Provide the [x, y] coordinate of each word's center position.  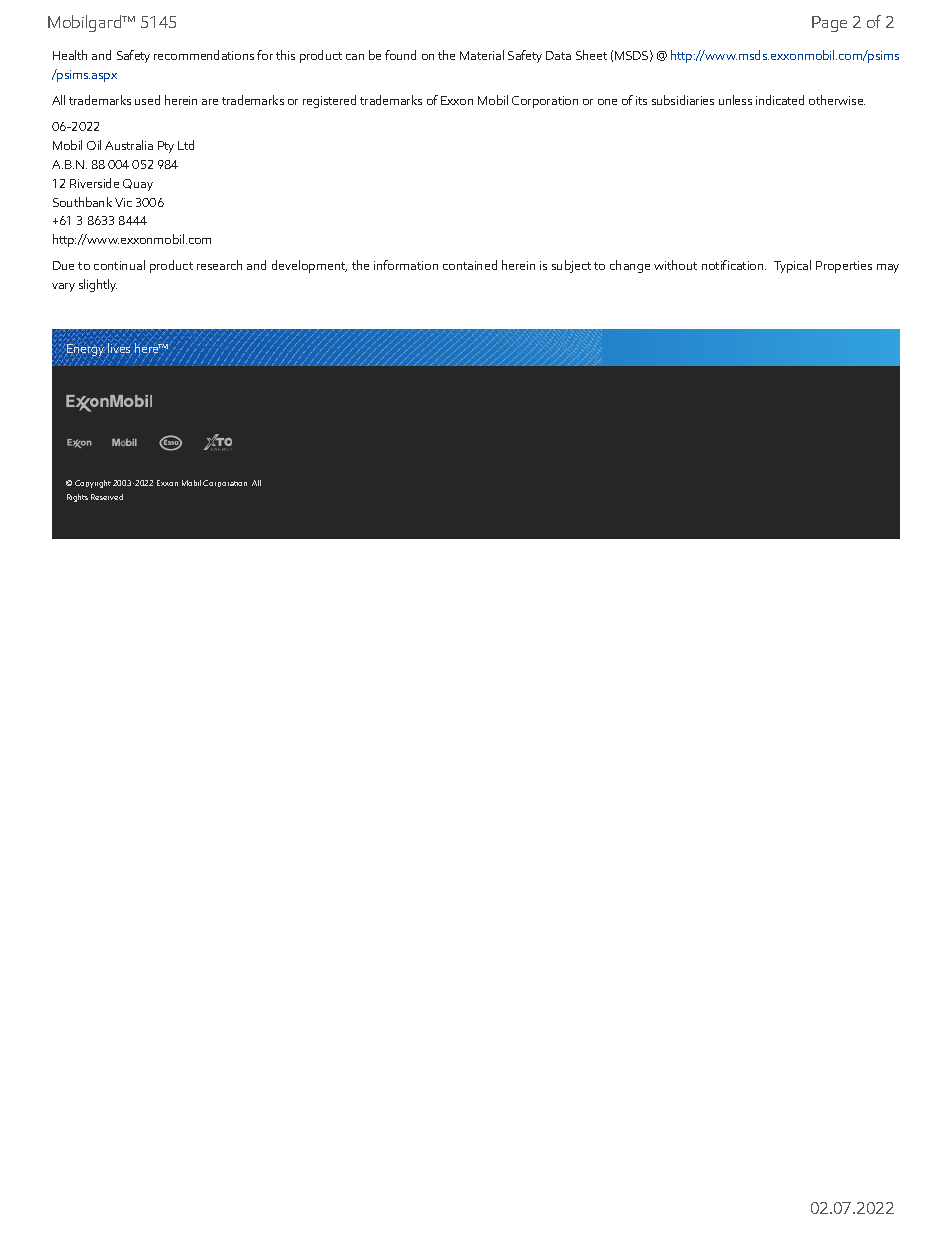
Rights [77, 498]
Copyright [93, 484]
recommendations [204, 55]
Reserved [107, 497]
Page [829, 24]
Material [482, 55]
